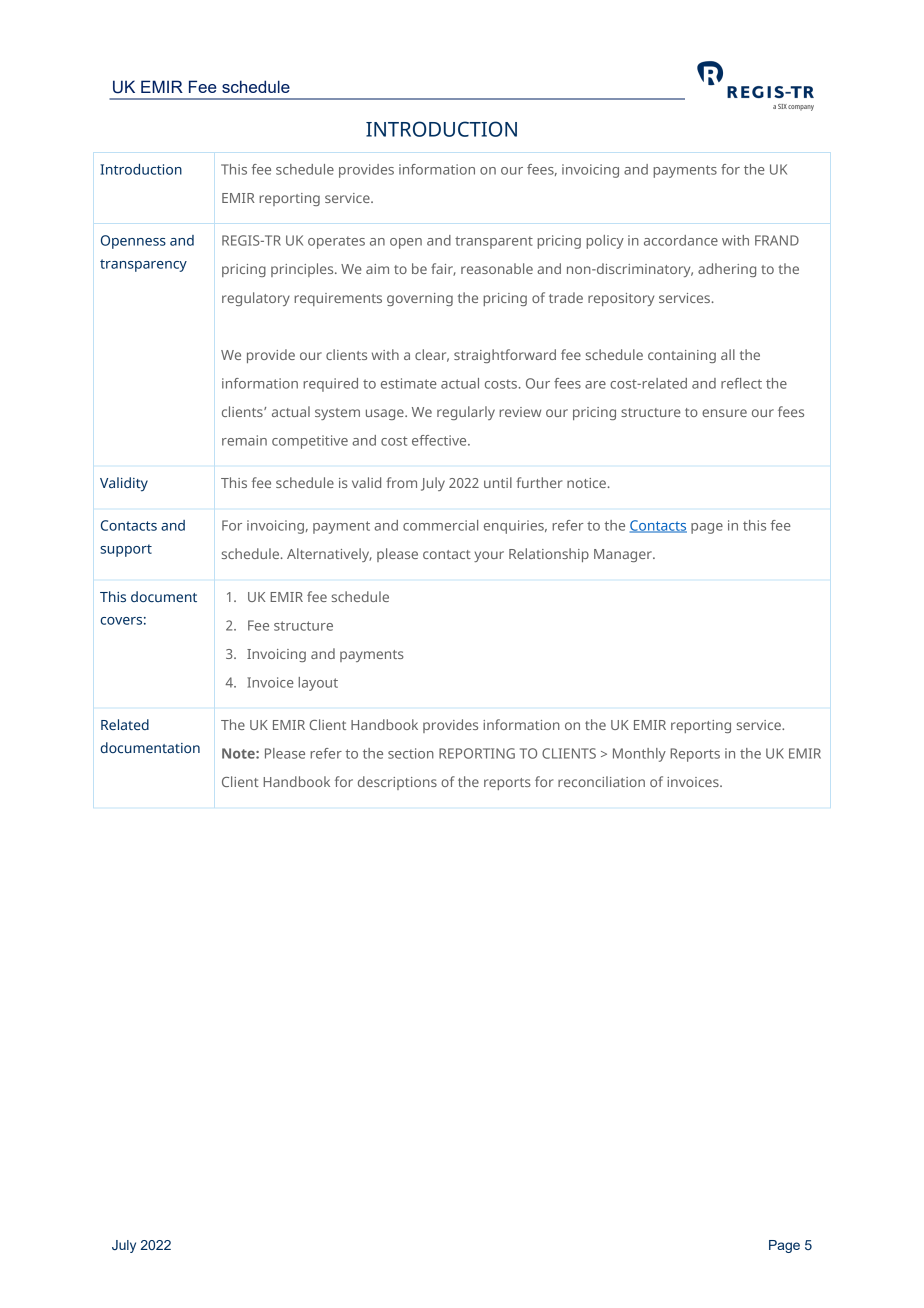 This image has height=1308, width=924. What do you see at coordinates (244, 440) in the image?
I see `remain` at bounding box center [244, 440].
